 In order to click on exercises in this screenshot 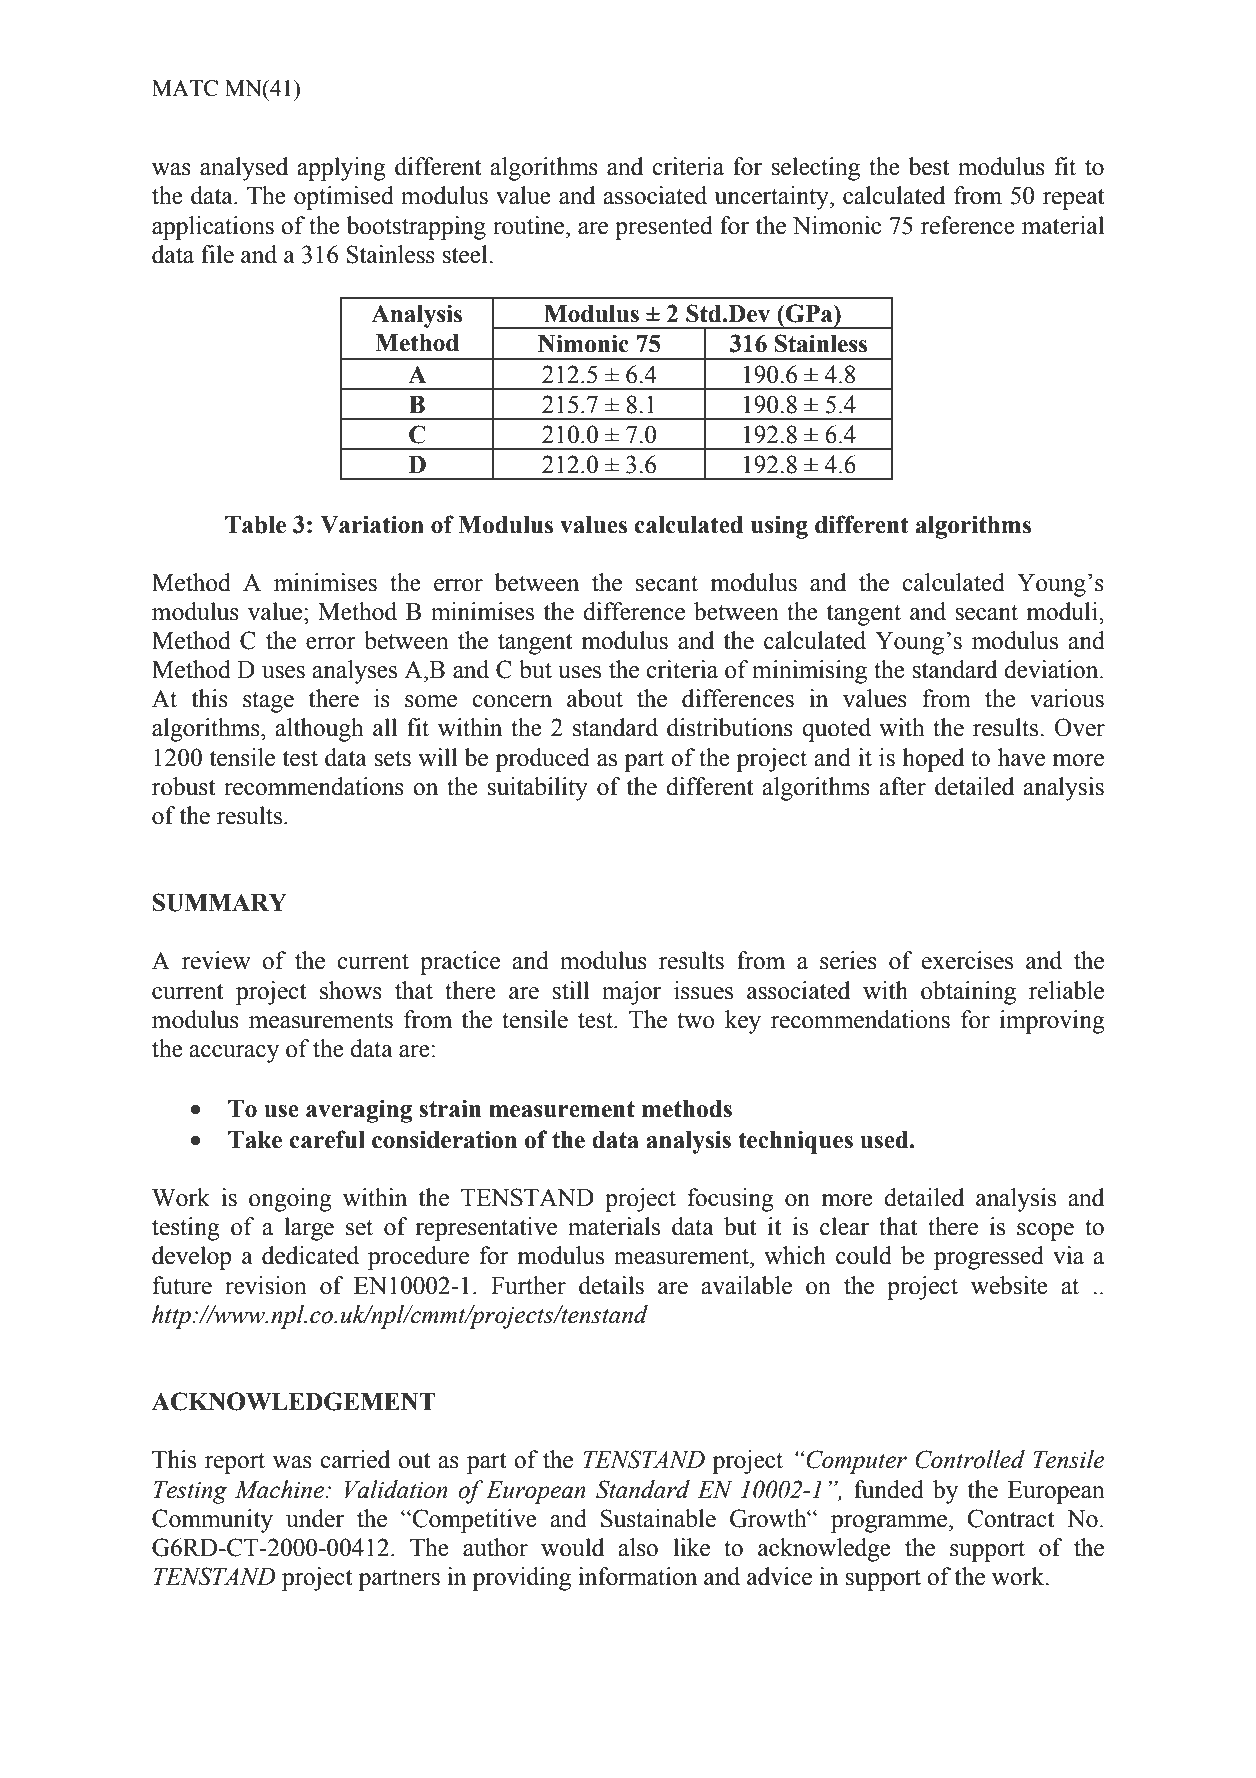, I will do `click(967, 960)`.
